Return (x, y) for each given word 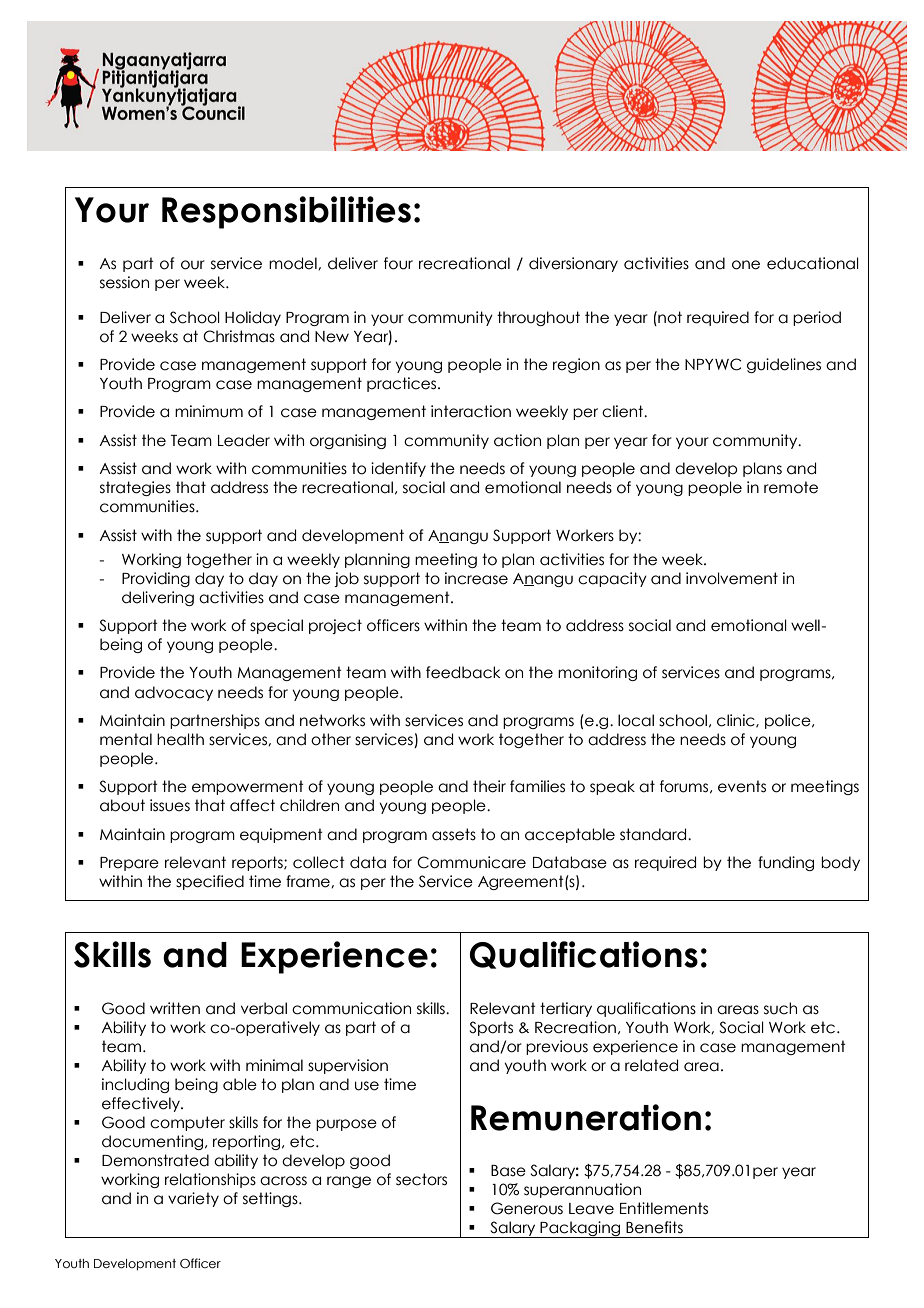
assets (454, 834)
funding (786, 863)
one (746, 265)
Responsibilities (286, 212)
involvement (732, 578)
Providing (156, 579)
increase (476, 578)
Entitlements (664, 1208)
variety (193, 1199)
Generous (527, 1208)
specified (210, 882)
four (398, 263)
